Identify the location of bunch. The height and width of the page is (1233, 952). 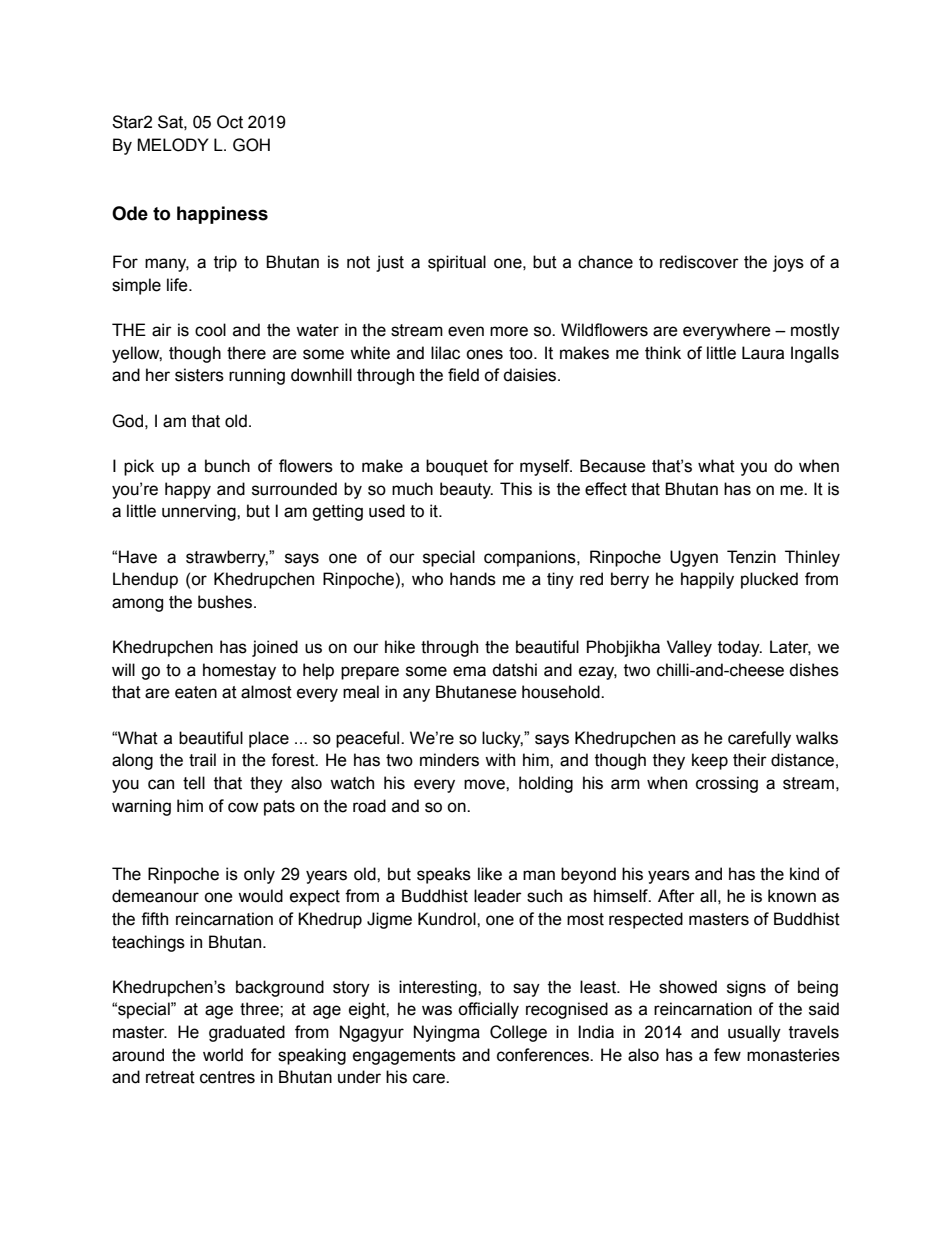
(227, 466).
